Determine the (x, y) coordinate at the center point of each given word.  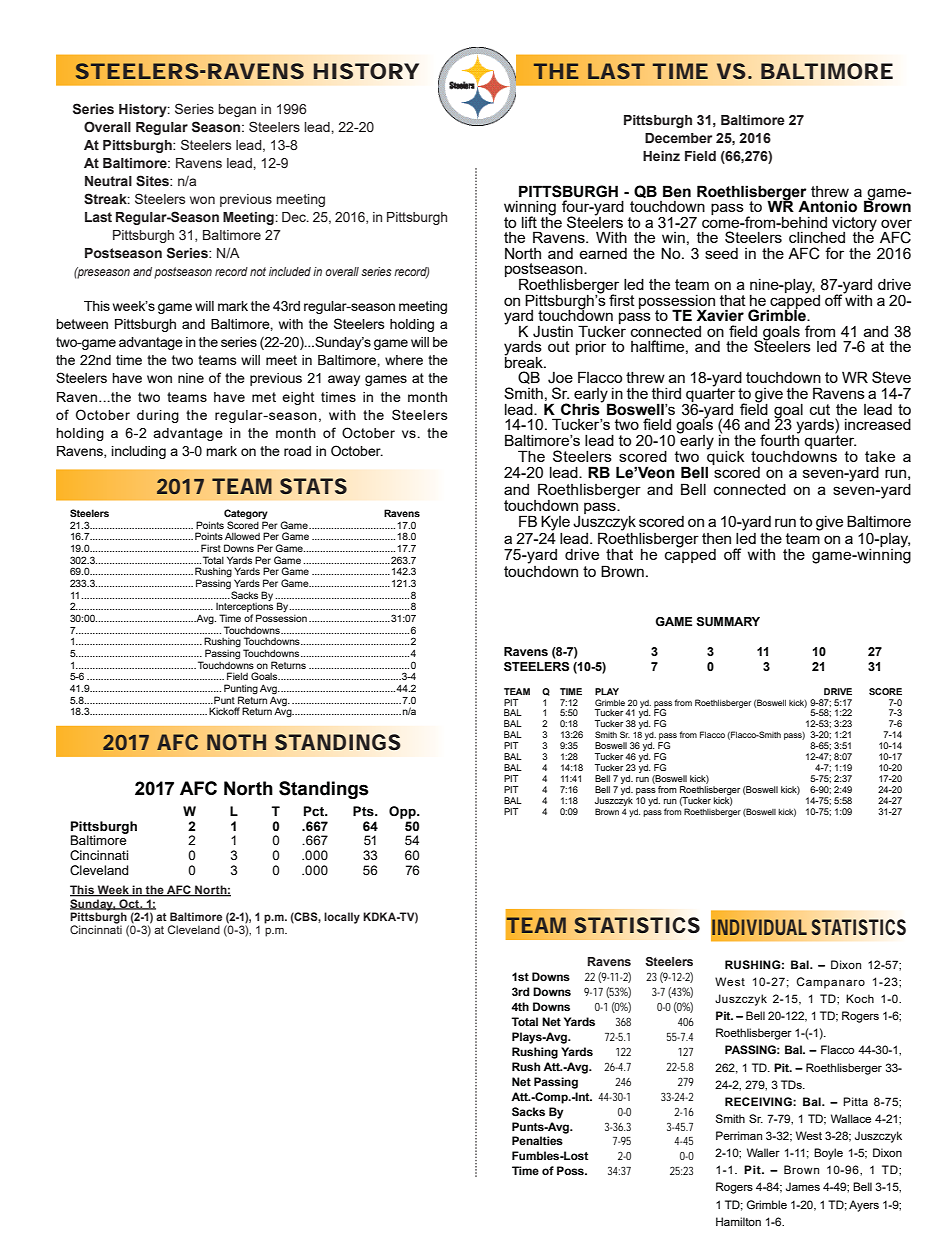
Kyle (555, 523)
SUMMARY (728, 622)
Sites (153, 181)
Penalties (537, 1141)
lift (529, 222)
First (211, 548)
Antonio (827, 206)
